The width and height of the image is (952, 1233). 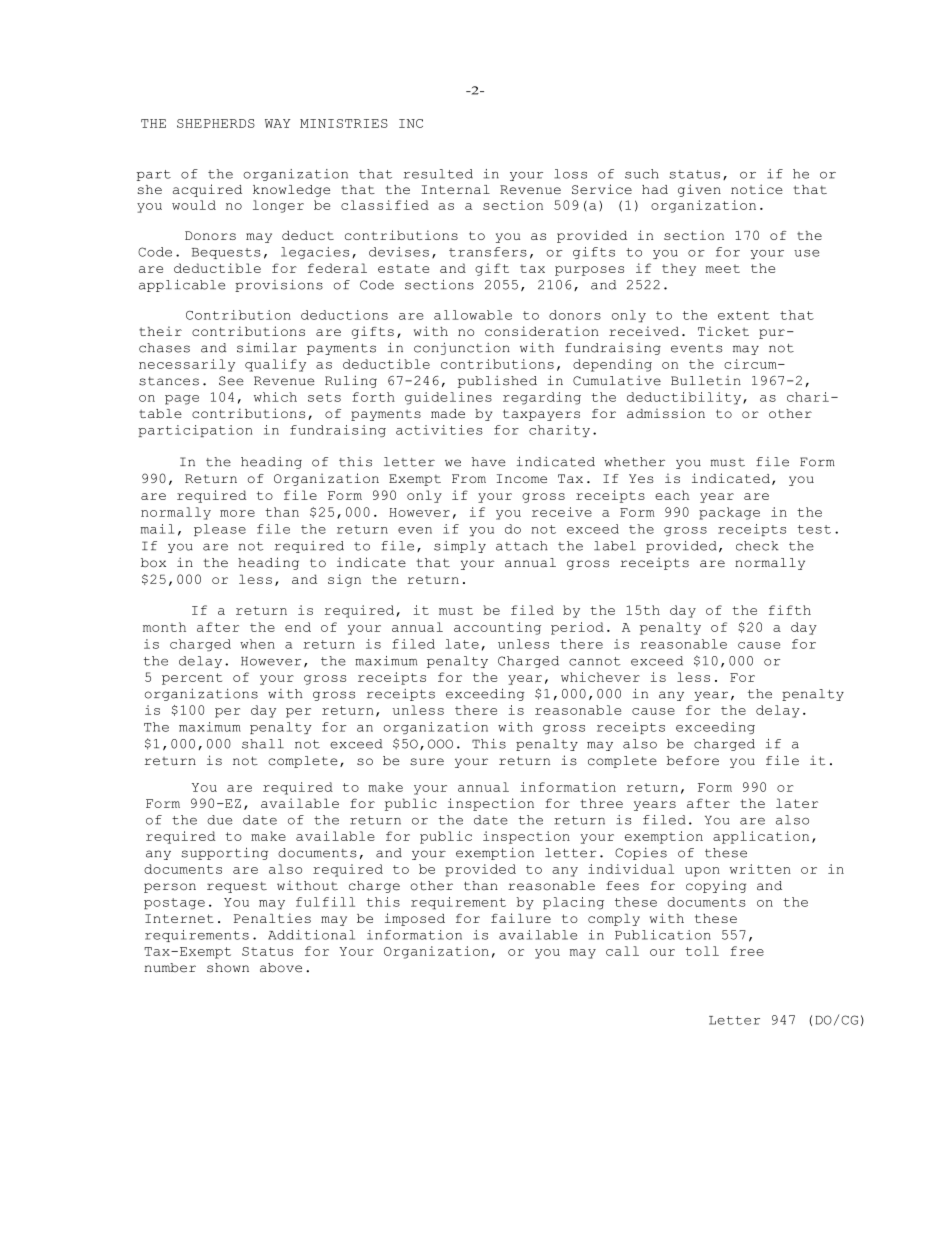 I want to click on page, so click(x=182, y=400).
